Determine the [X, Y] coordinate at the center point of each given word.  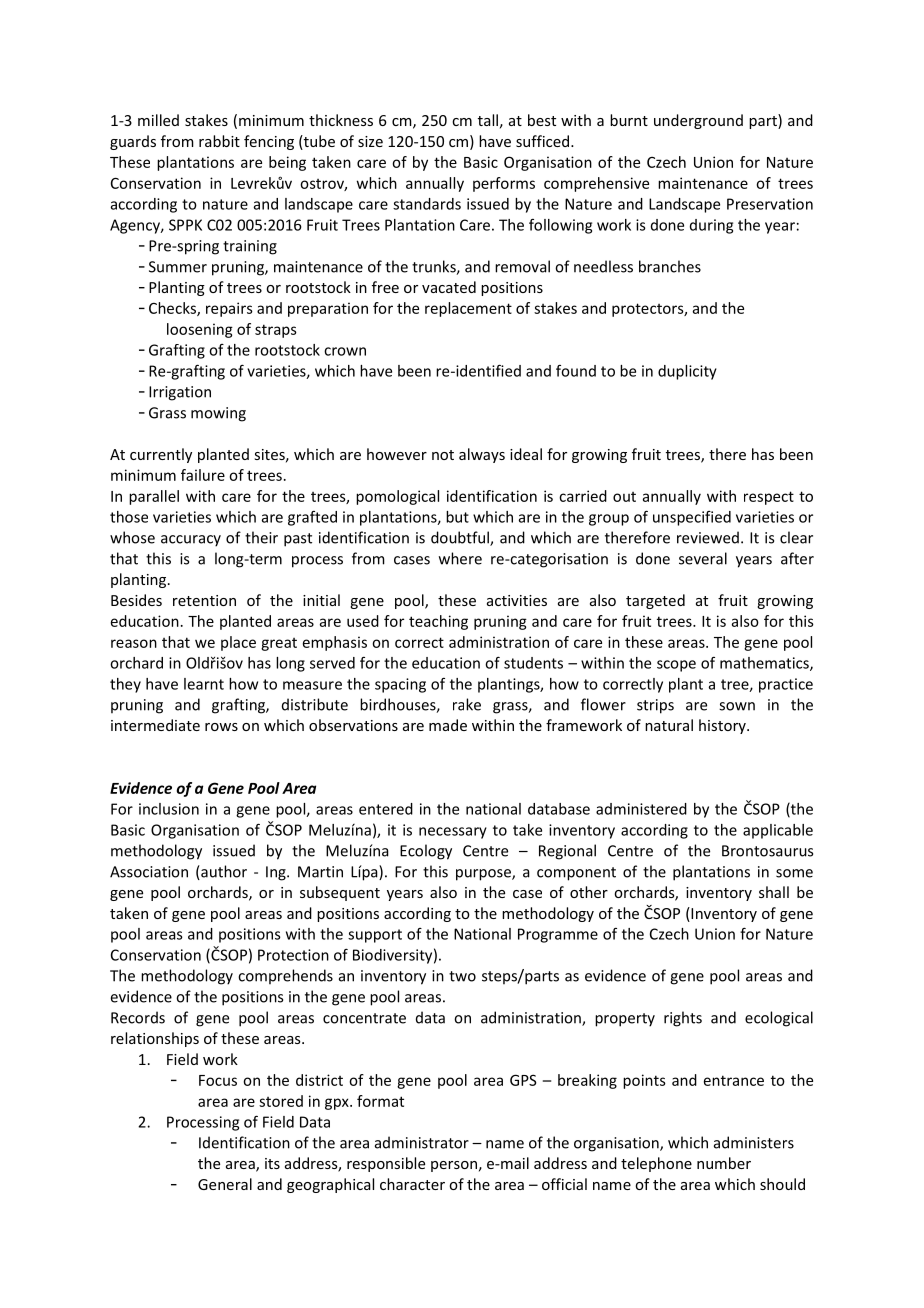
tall [488, 120]
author [223, 872]
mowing [218, 414]
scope [676, 666]
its [272, 1163]
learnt [204, 684]
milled [158, 120]
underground [698, 121]
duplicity [687, 372]
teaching [438, 622]
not [443, 455]
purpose [484, 875]
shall [774, 892]
